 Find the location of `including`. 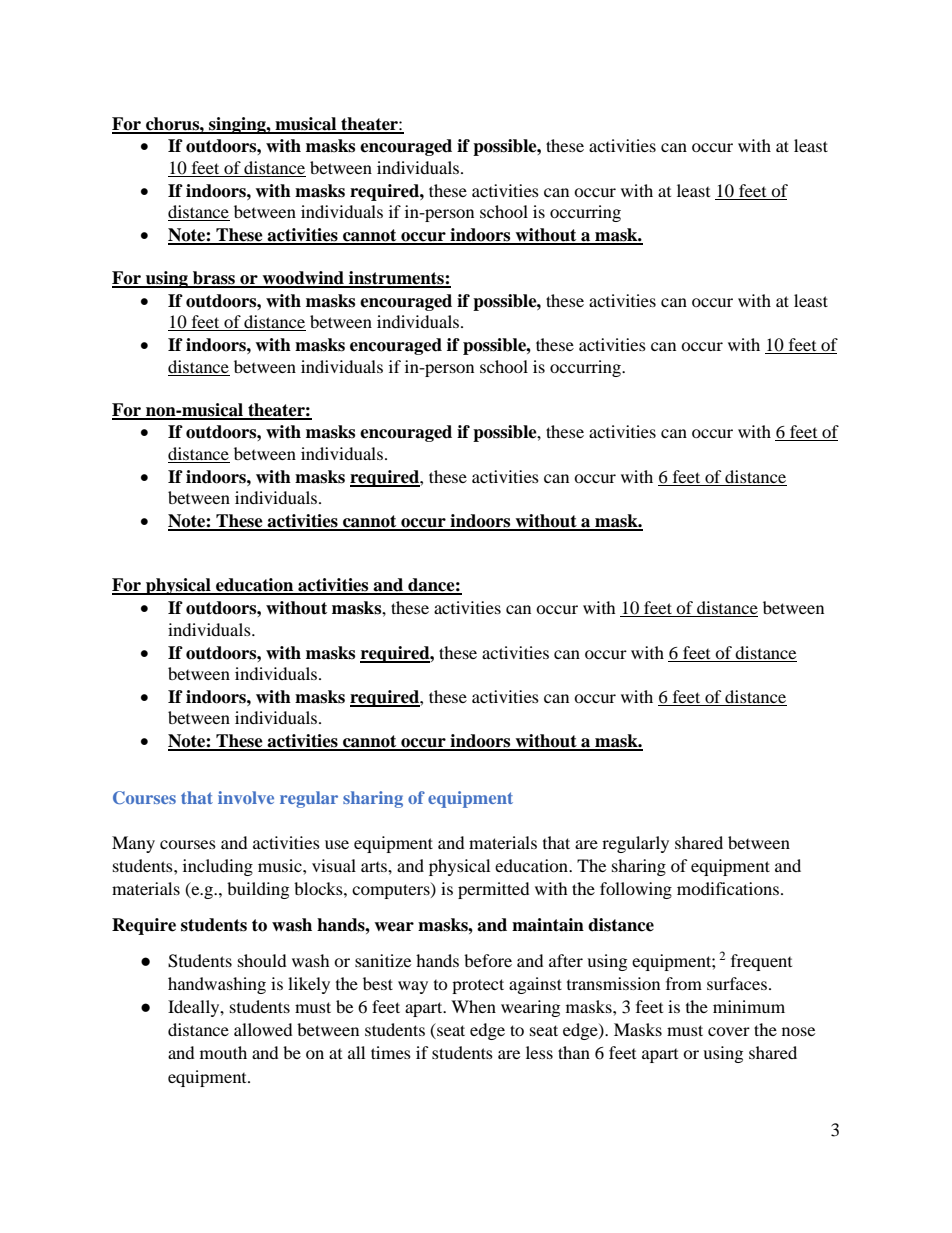

including is located at coordinates (218, 867).
